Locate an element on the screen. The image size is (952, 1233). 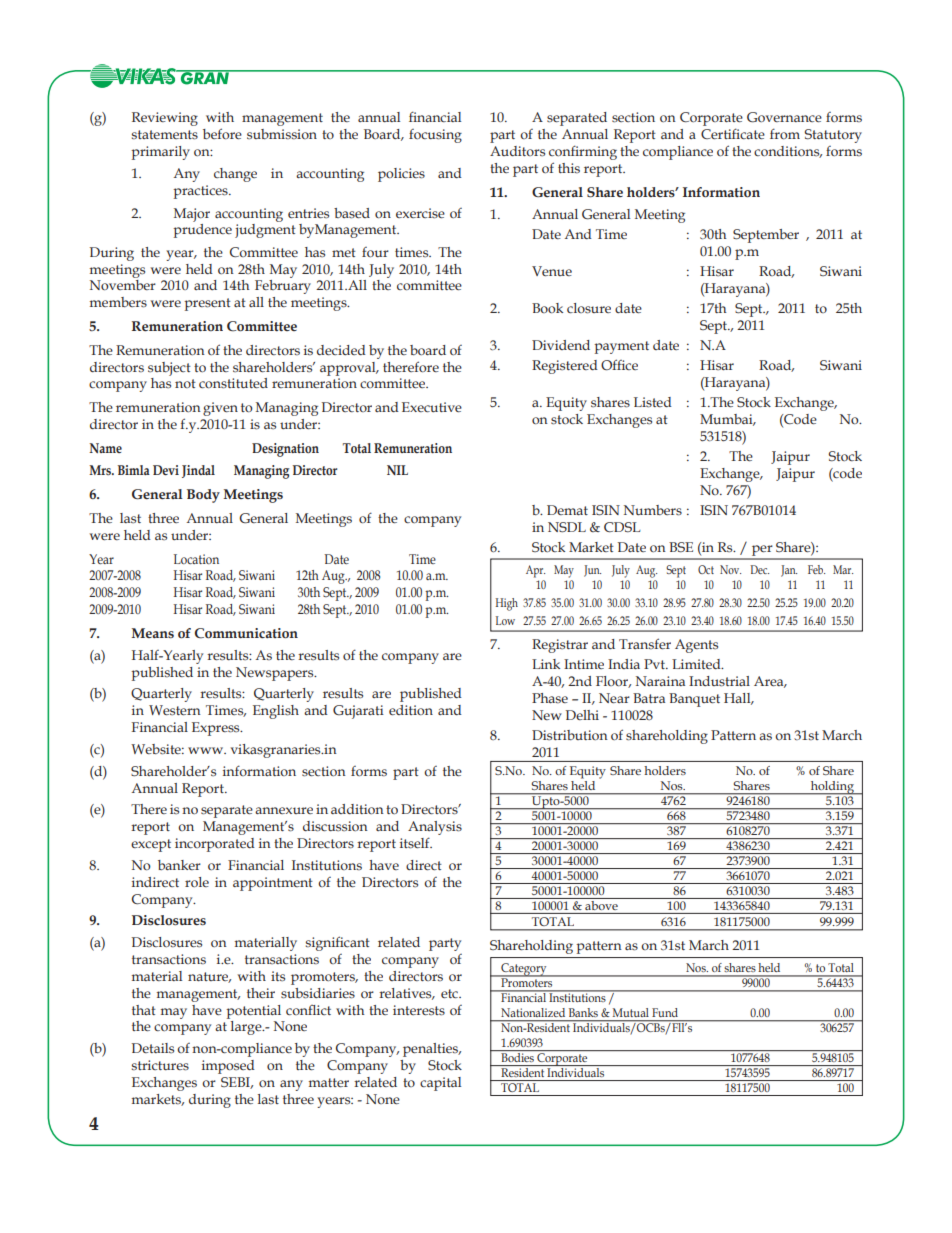
statements is located at coordinates (164, 135).
